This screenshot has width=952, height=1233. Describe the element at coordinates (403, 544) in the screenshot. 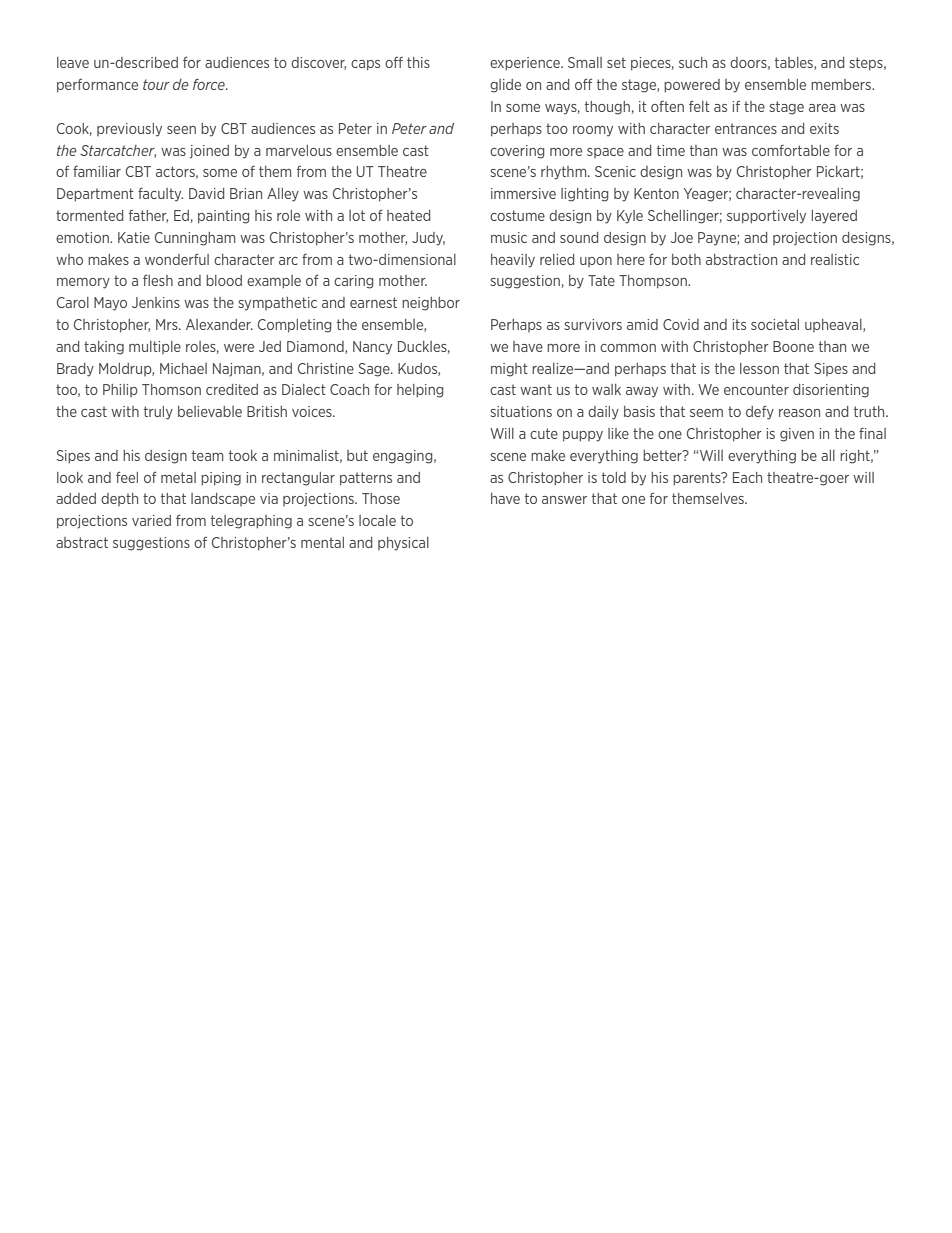

I see `physical` at that location.
